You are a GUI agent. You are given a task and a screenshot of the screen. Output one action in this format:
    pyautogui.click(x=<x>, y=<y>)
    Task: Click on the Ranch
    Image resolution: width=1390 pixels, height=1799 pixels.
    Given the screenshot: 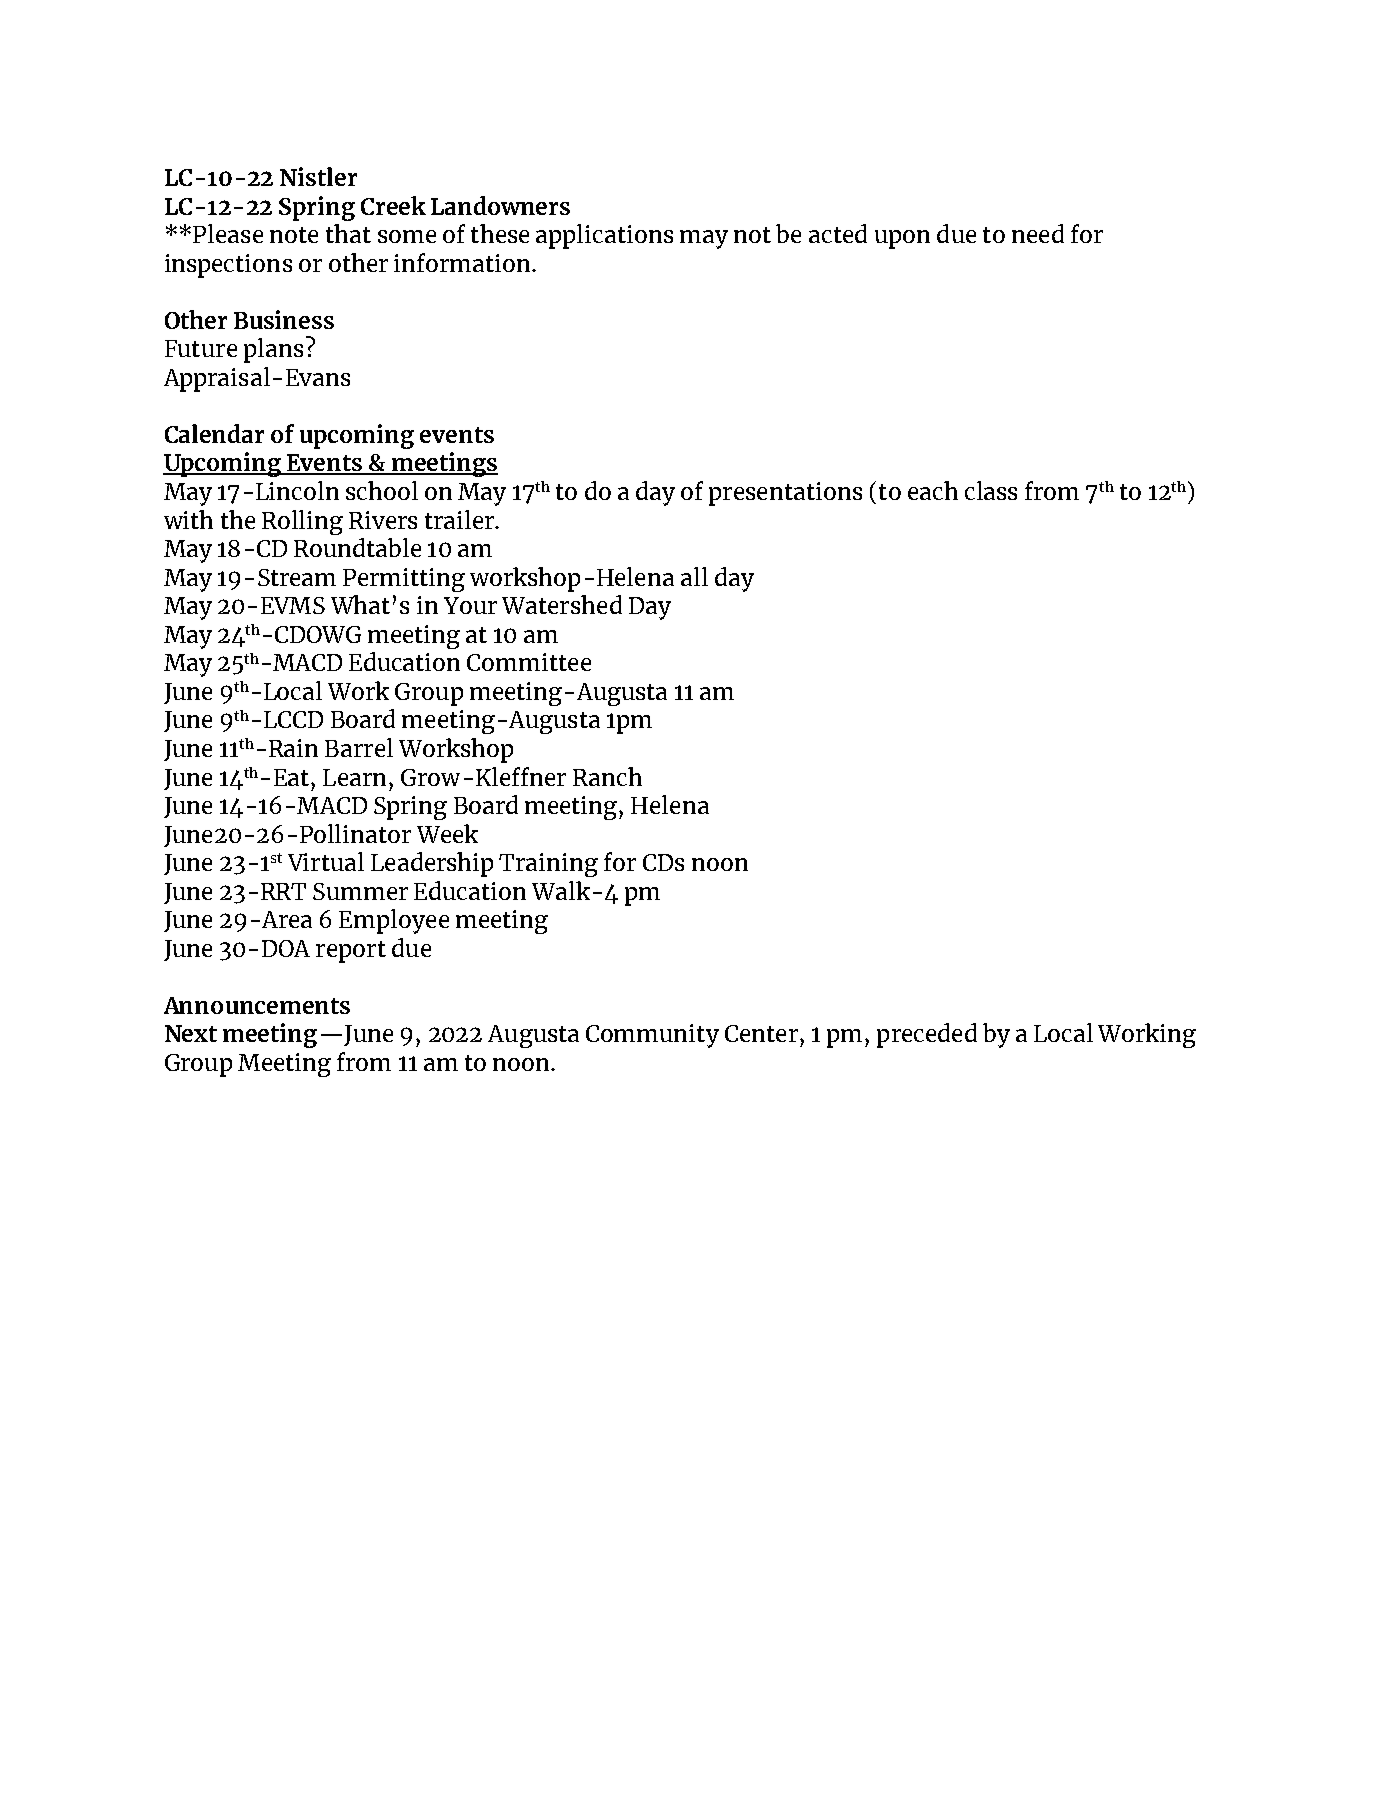 What is the action you would take?
    pyautogui.click(x=607, y=776)
